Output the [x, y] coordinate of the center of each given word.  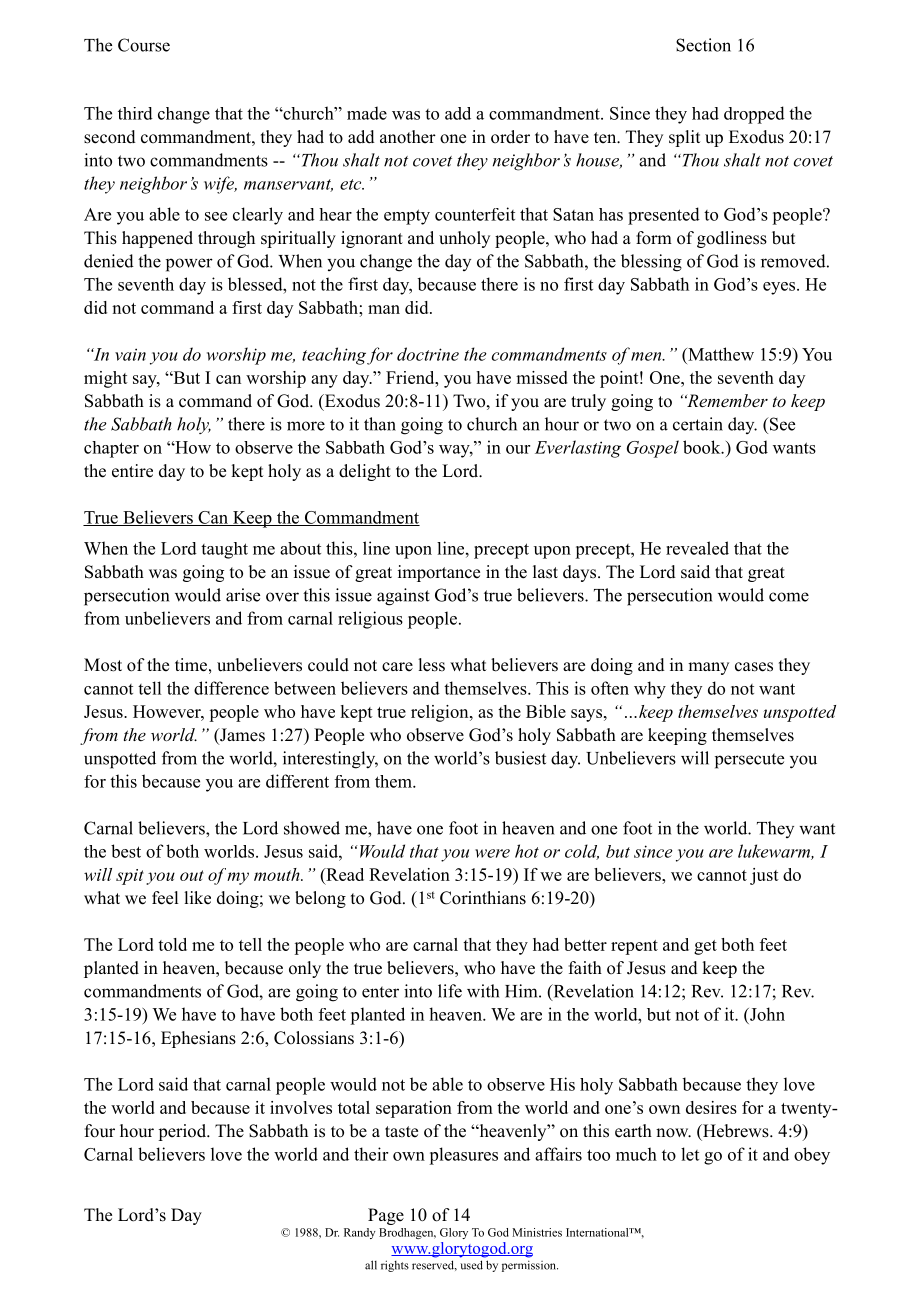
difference [231, 688]
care [397, 667]
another [408, 137]
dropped [754, 115]
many [708, 668]
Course [144, 45]
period [183, 1132]
